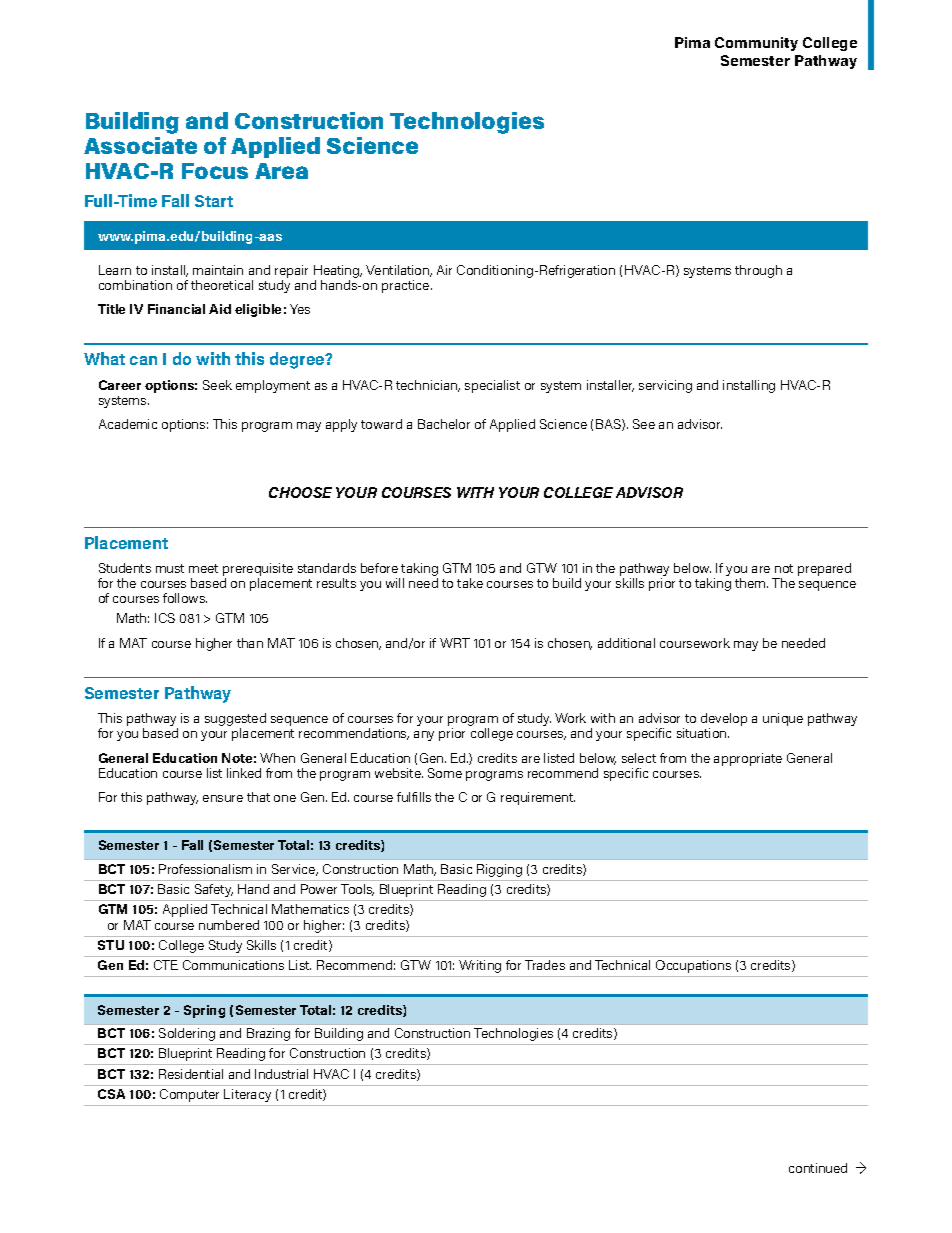 The height and width of the page is (1233, 952). What do you see at coordinates (824, 569) in the page?
I see `prepared` at bounding box center [824, 569].
